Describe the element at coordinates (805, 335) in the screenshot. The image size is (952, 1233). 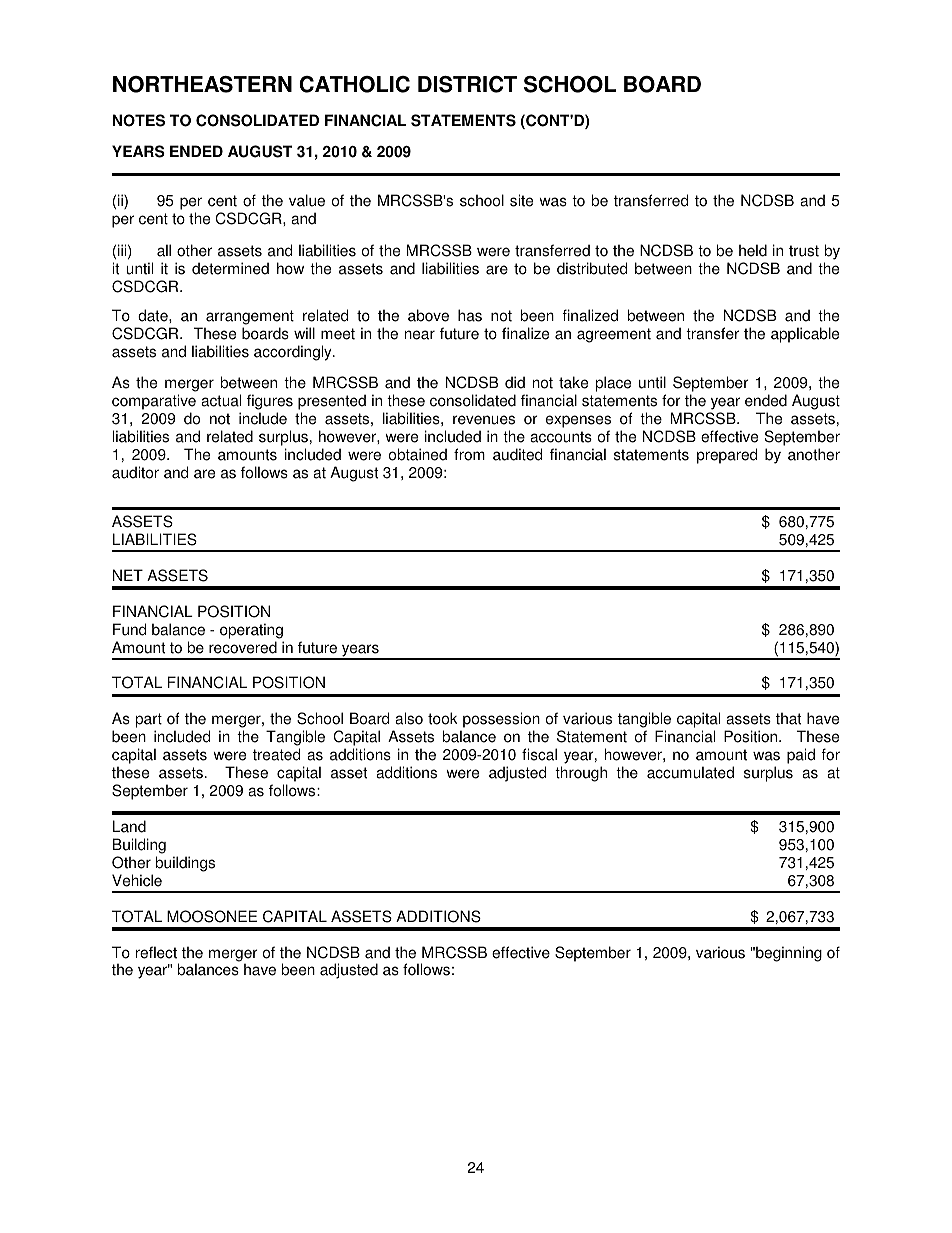
I see `applicable` at that location.
